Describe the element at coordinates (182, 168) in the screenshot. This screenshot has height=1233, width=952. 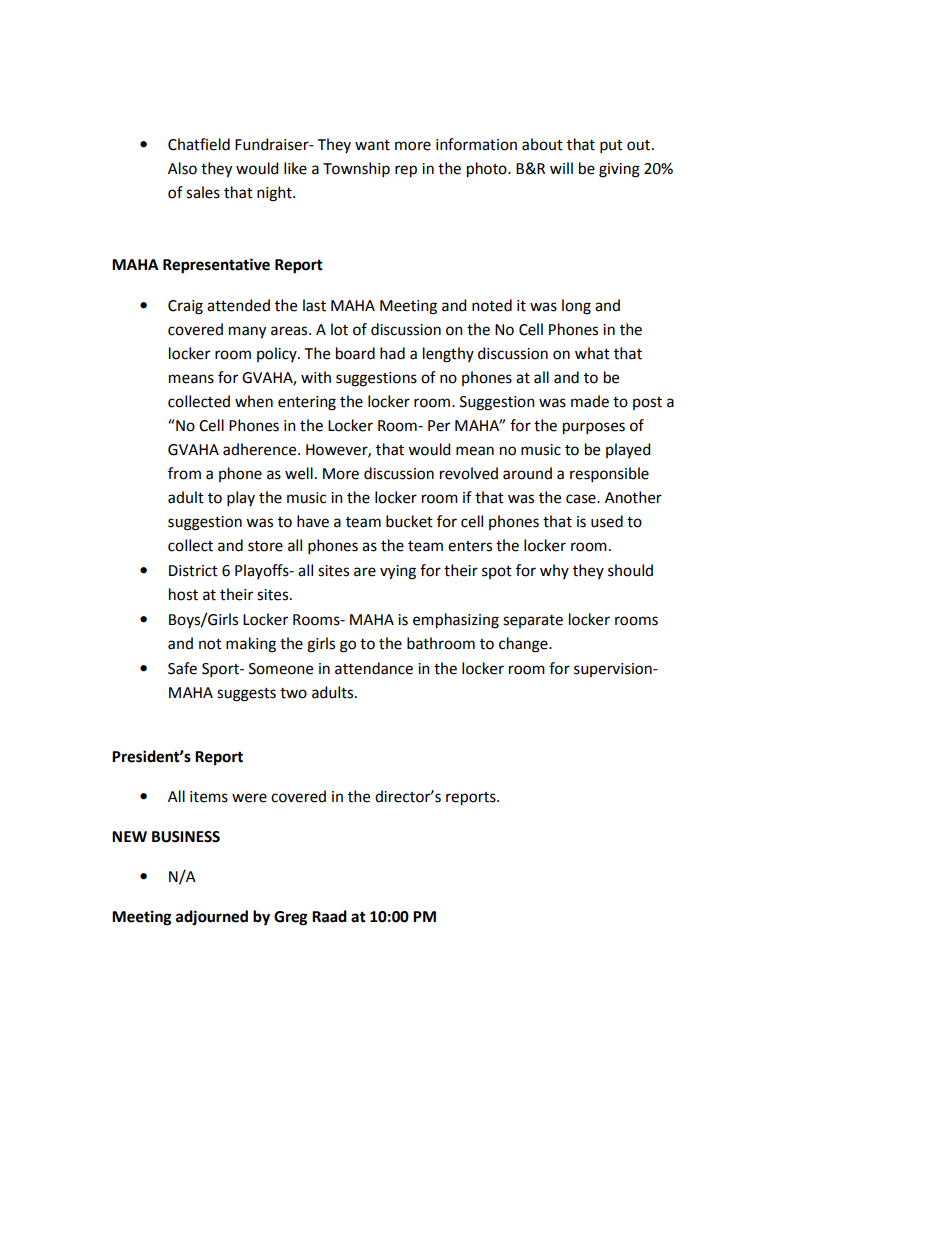
I see `Also` at that location.
